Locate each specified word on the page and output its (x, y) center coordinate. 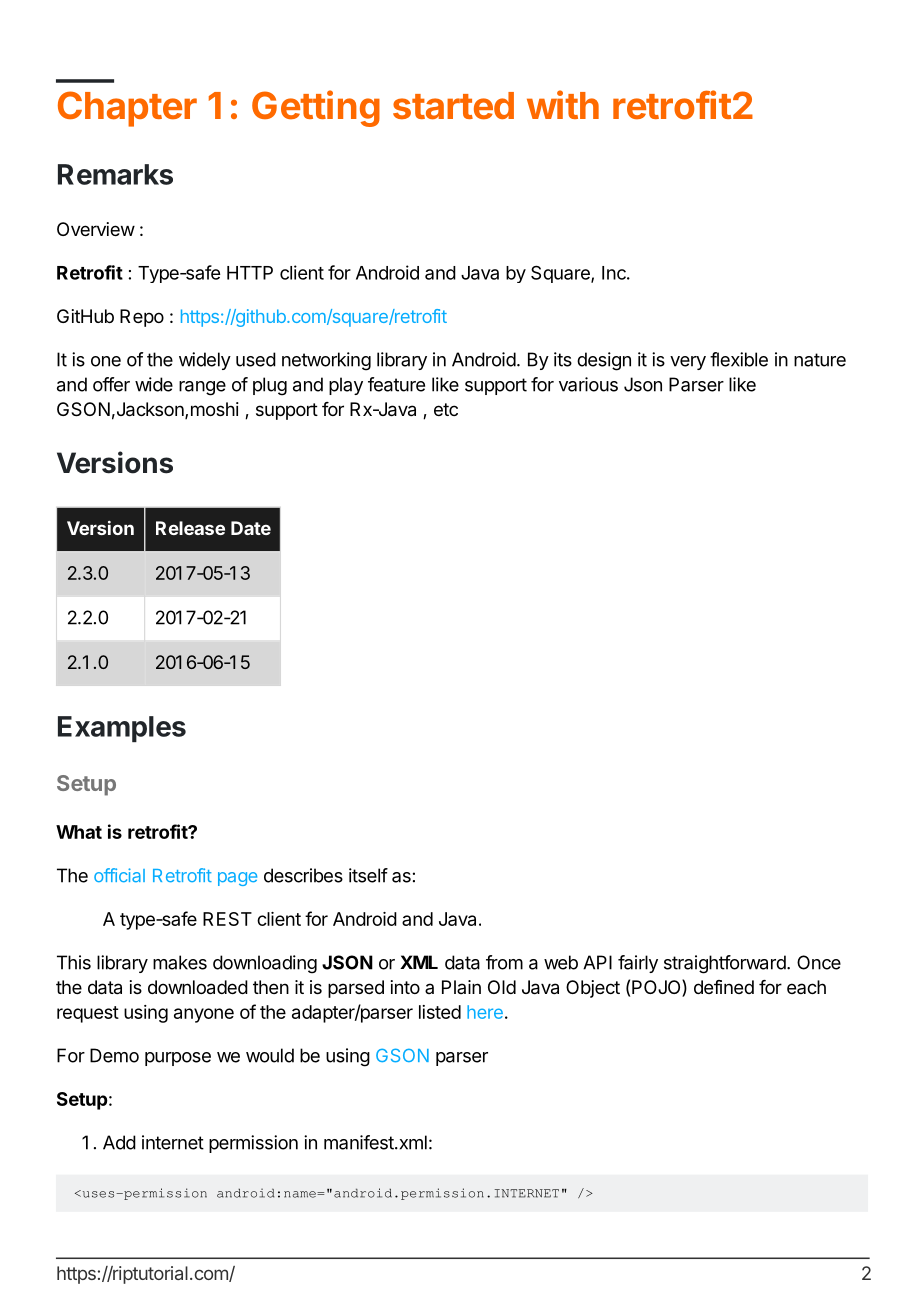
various (588, 384)
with (563, 104)
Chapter (127, 109)
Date (251, 528)
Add (119, 1142)
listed (440, 1012)
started (453, 106)
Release (190, 528)
